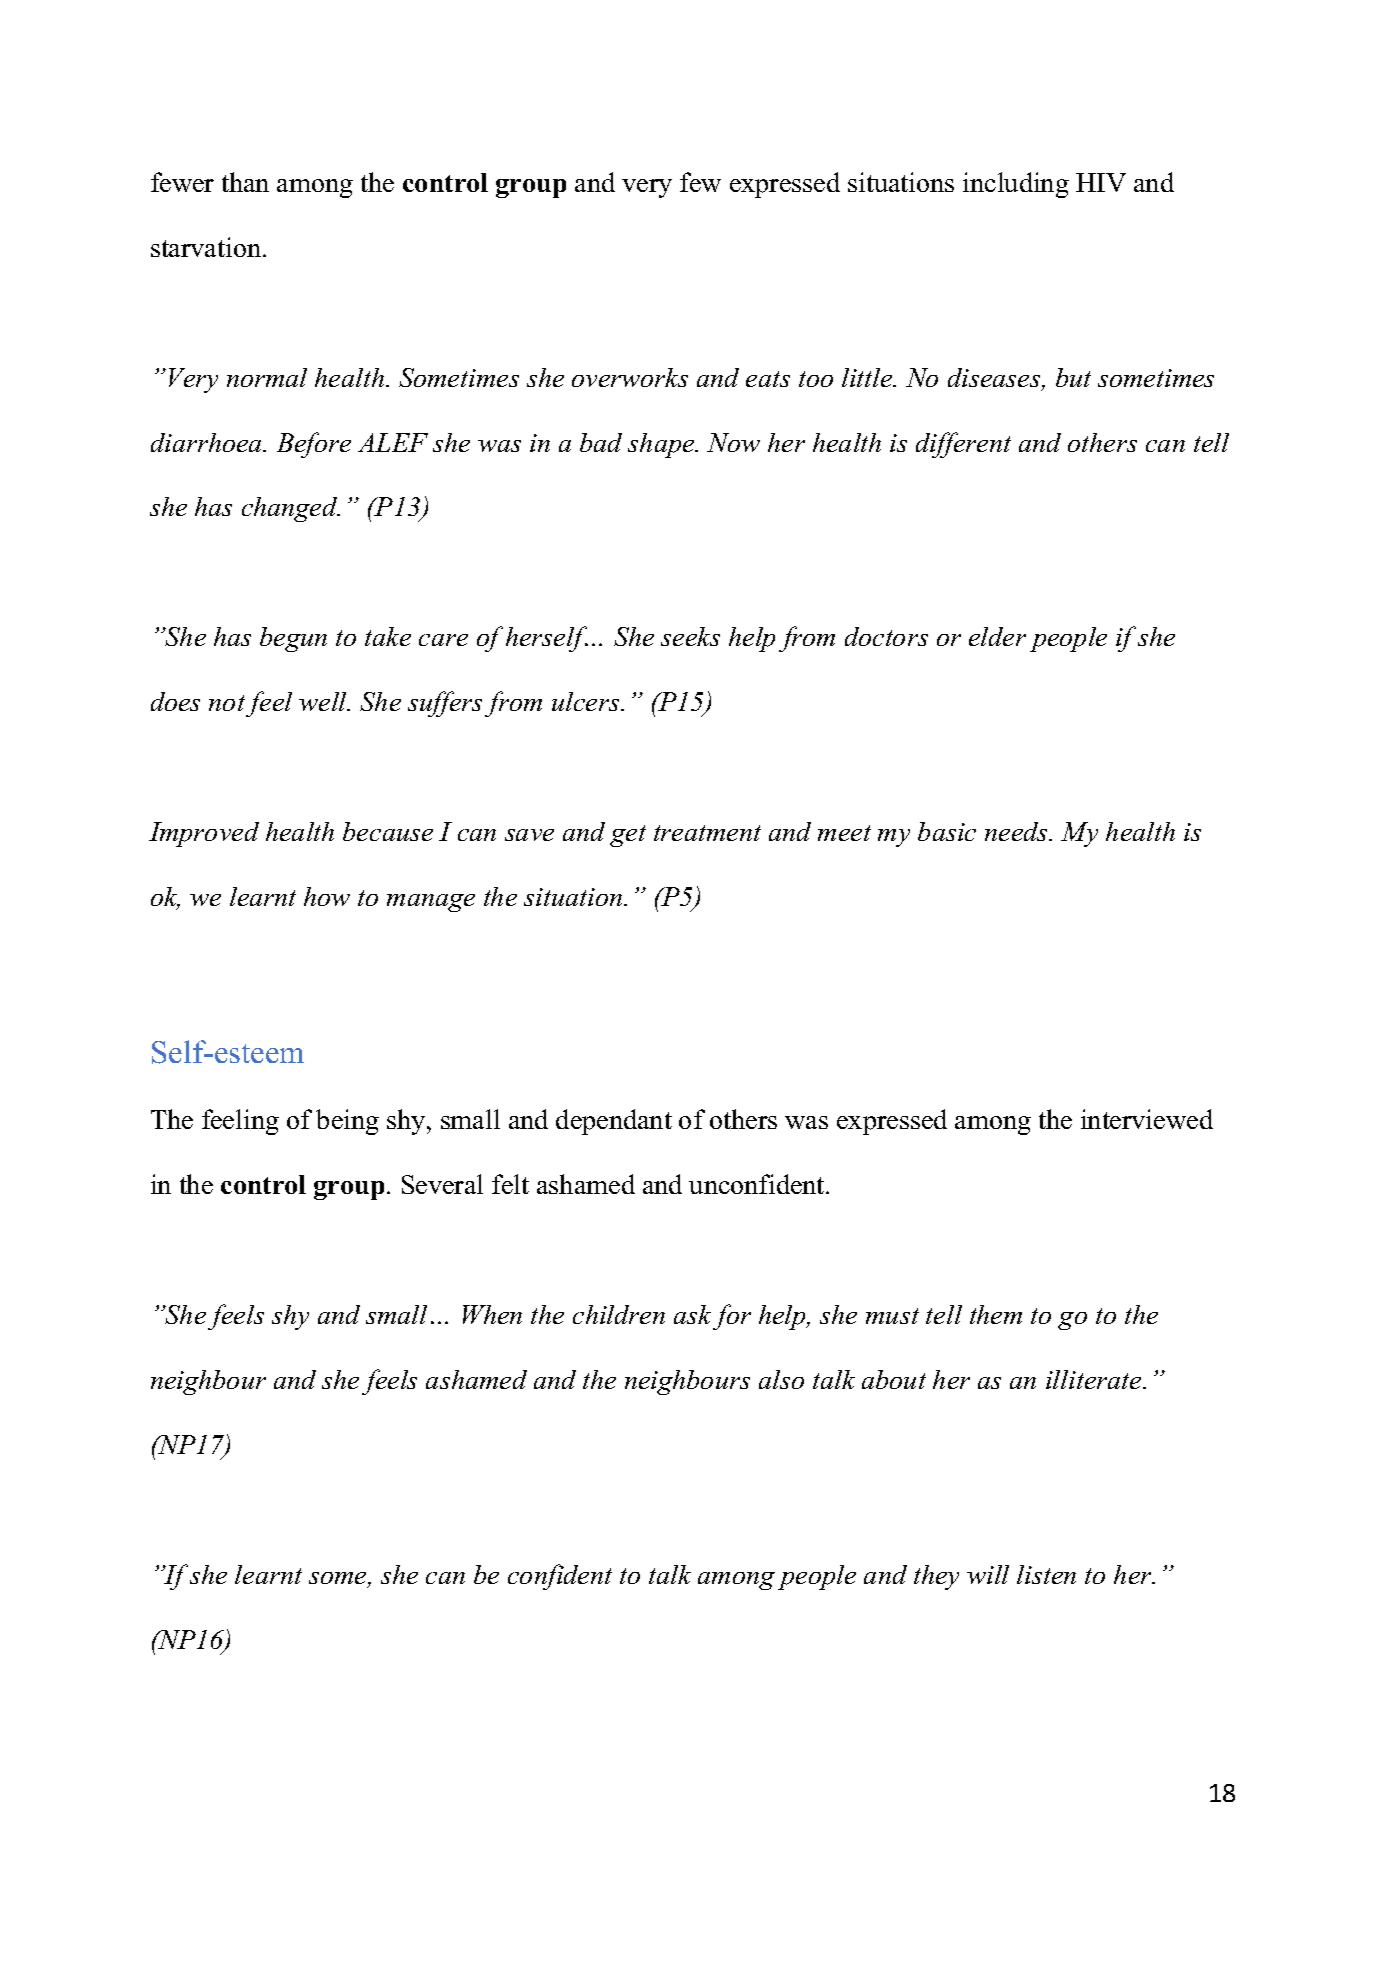 Image resolution: width=1399 pixels, height=1980 pixels. What do you see at coordinates (245, 182) in the screenshot?
I see `than` at bounding box center [245, 182].
